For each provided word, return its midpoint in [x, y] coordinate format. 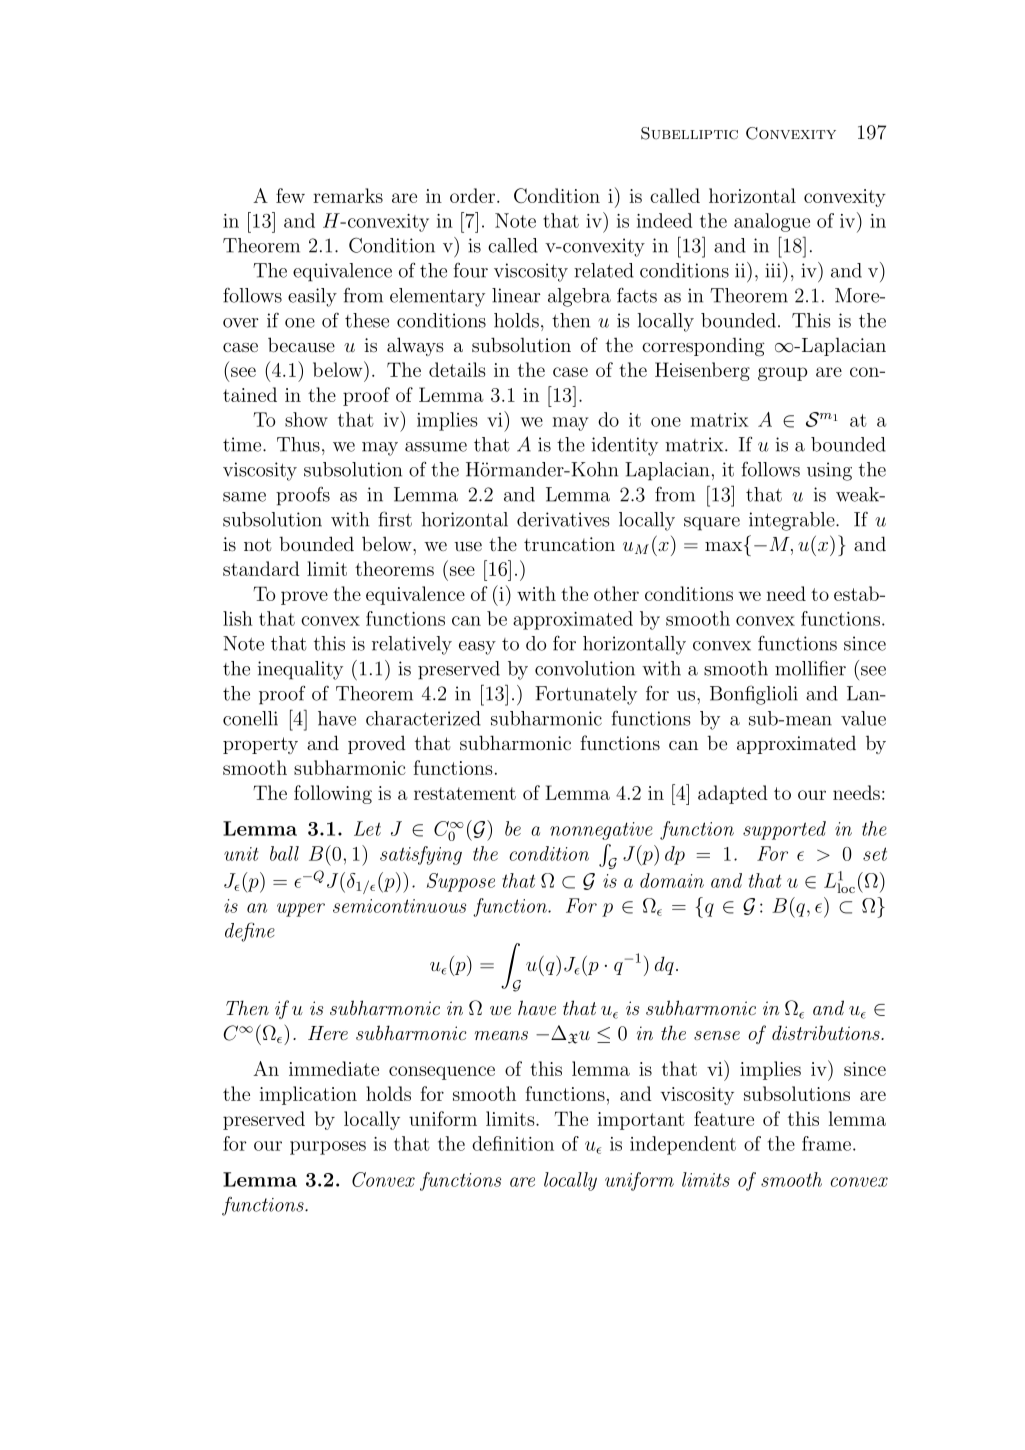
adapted [733, 794]
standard [261, 568]
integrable [793, 521]
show [306, 419]
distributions [827, 1032]
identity [625, 446]
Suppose [461, 882]
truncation [569, 544]
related [604, 270]
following [333, 794]
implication [308, 1095]
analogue [772, 222]
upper [301, 910]
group [782, 374]
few [290, 195]
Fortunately [586, 695]
